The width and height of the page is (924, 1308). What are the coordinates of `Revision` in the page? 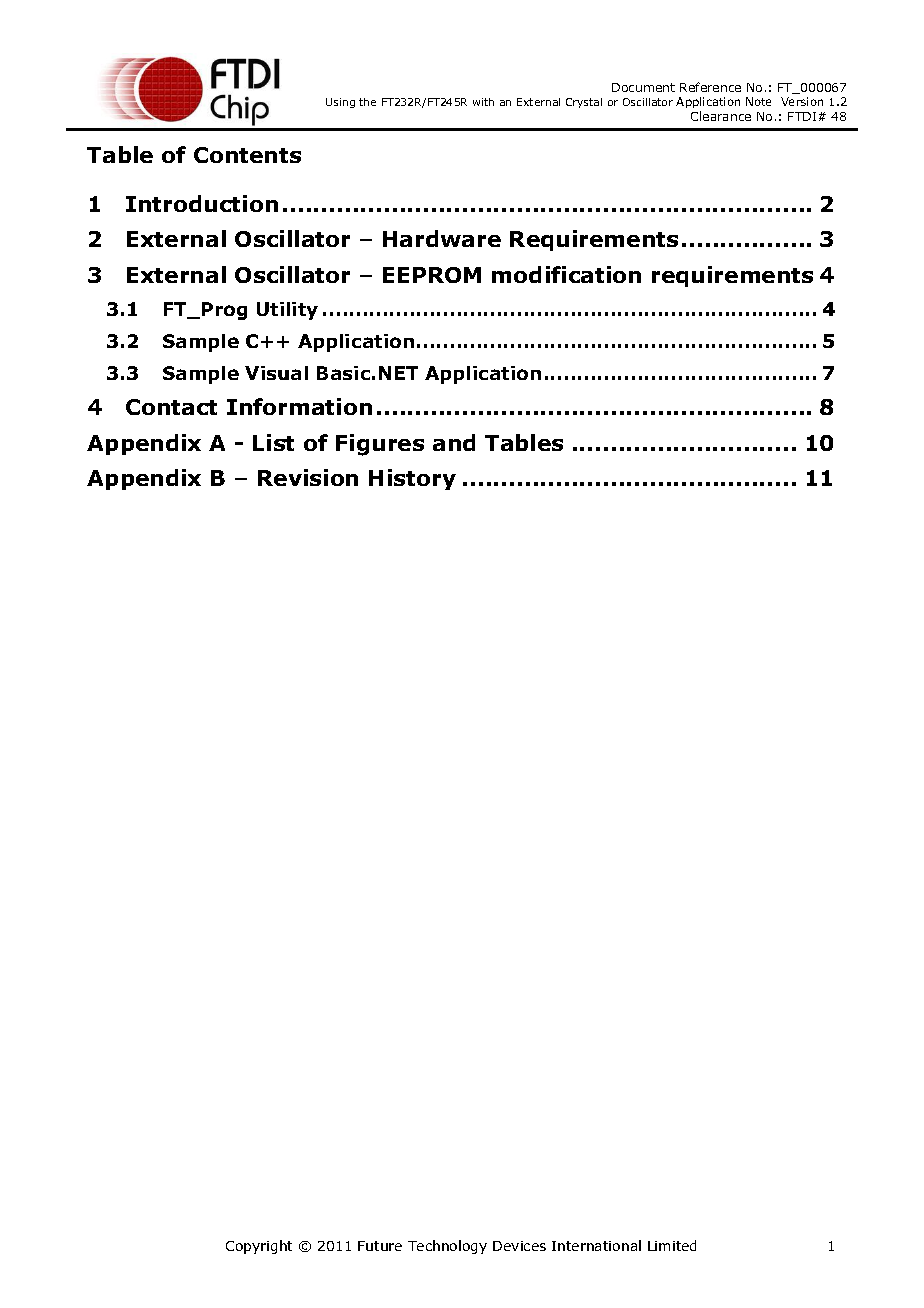 It's located at (308, 477).
